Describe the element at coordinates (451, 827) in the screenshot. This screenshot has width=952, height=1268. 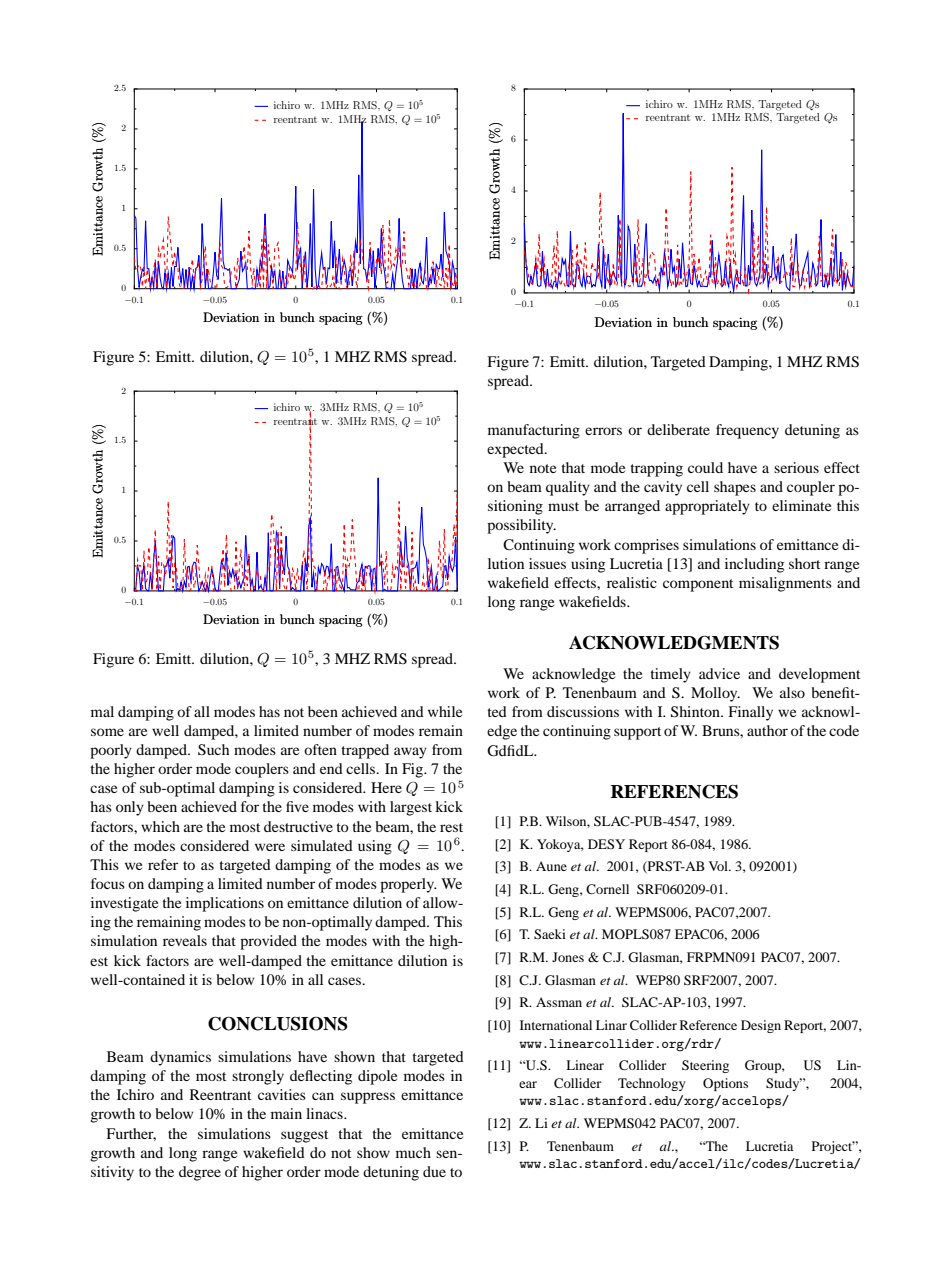
I see `rest` at that location.
